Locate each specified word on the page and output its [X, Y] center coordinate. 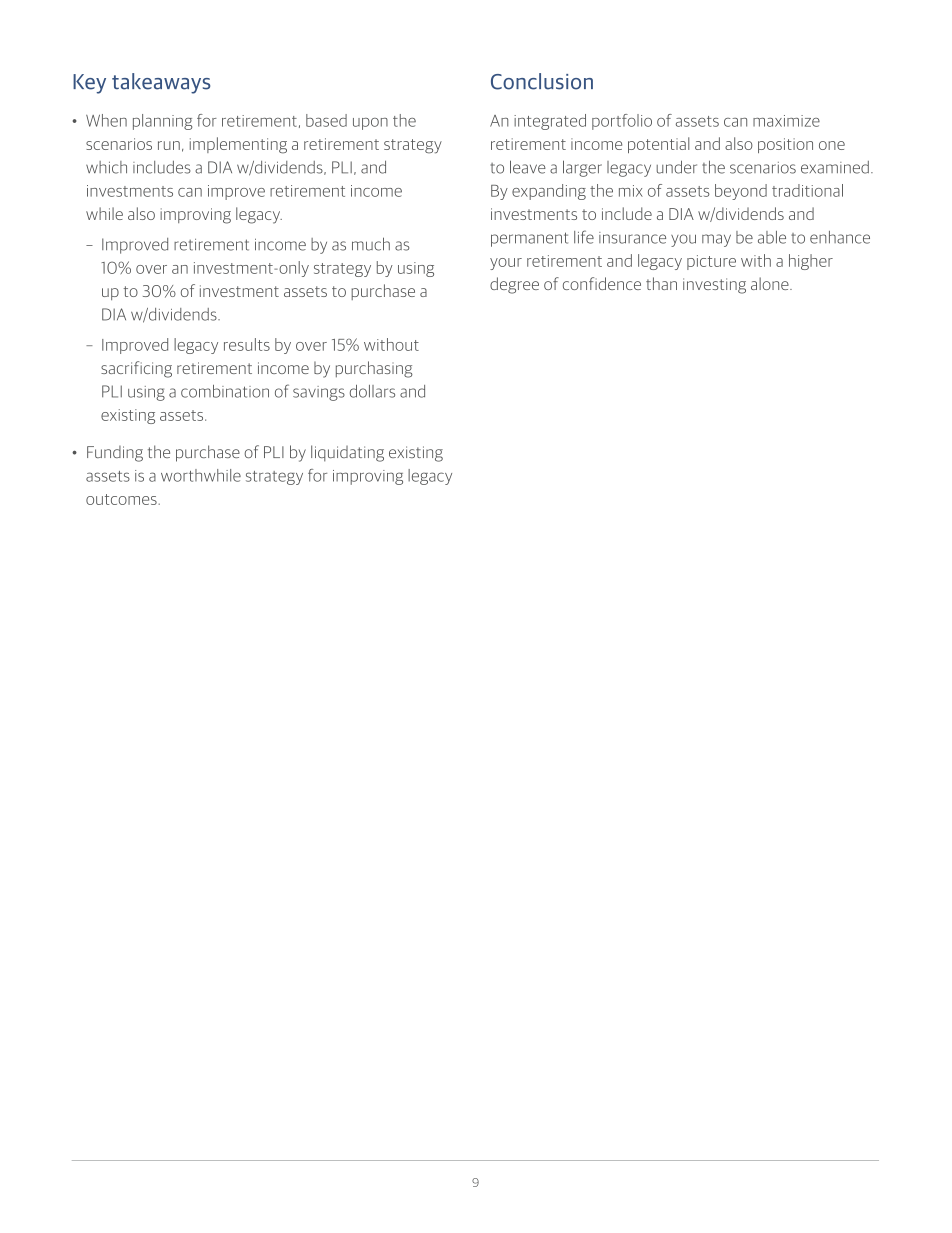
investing [714, 286]
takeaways [161, 83]
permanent [529, 239]
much [371, 244]
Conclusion [542, 81]
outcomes [122, 499]
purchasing [374, 369]
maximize [786, 121]
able [772, 237]
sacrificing [136, 369]
